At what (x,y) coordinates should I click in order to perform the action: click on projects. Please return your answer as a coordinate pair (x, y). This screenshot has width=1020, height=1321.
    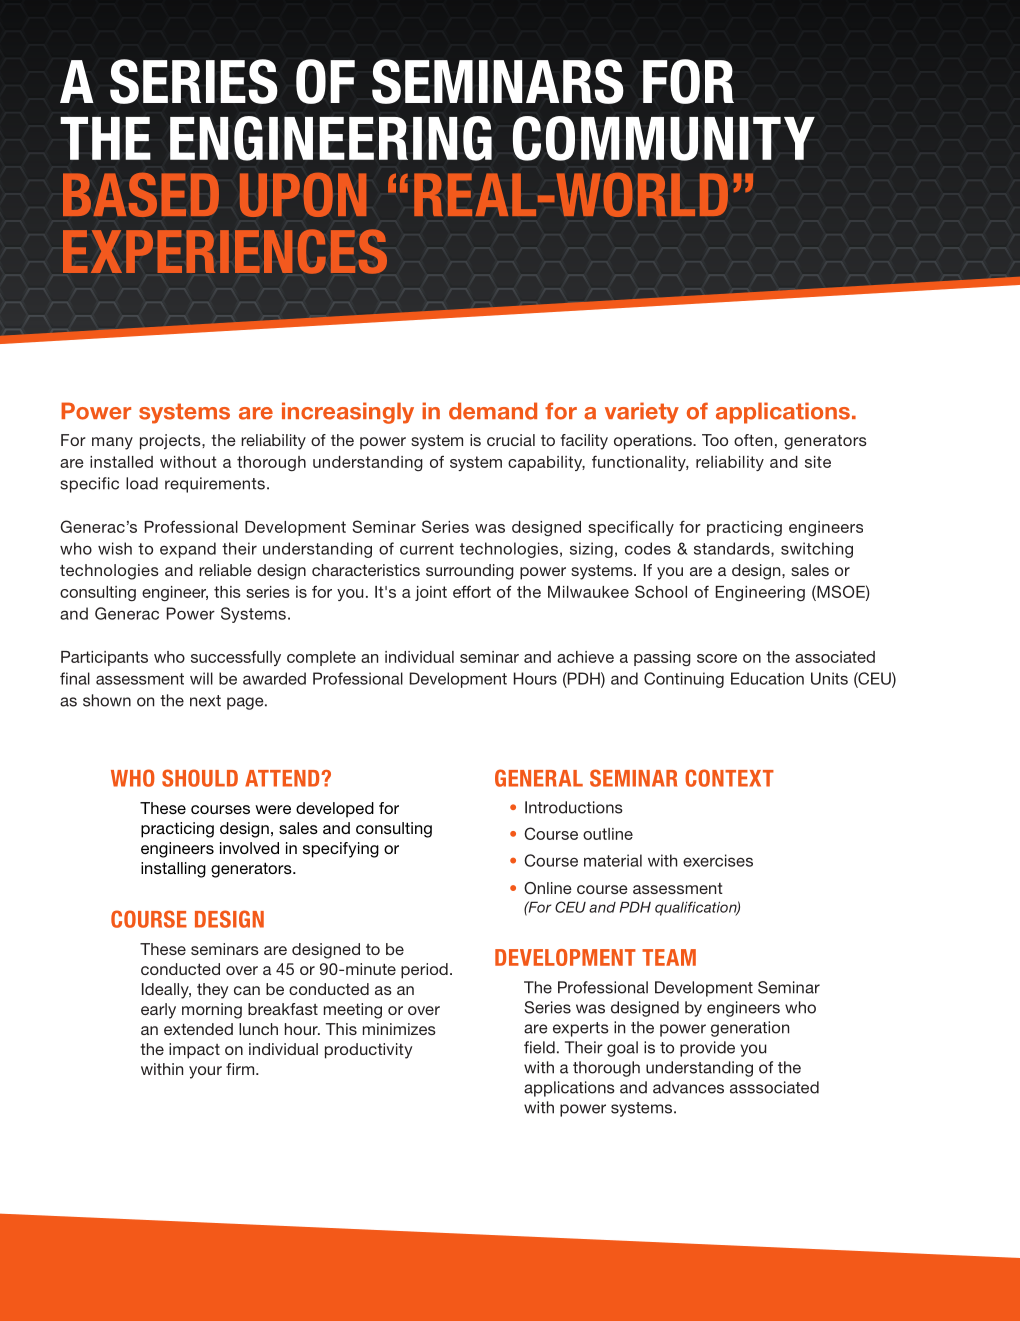
    Looking at the image, I should click on (171, 442).
